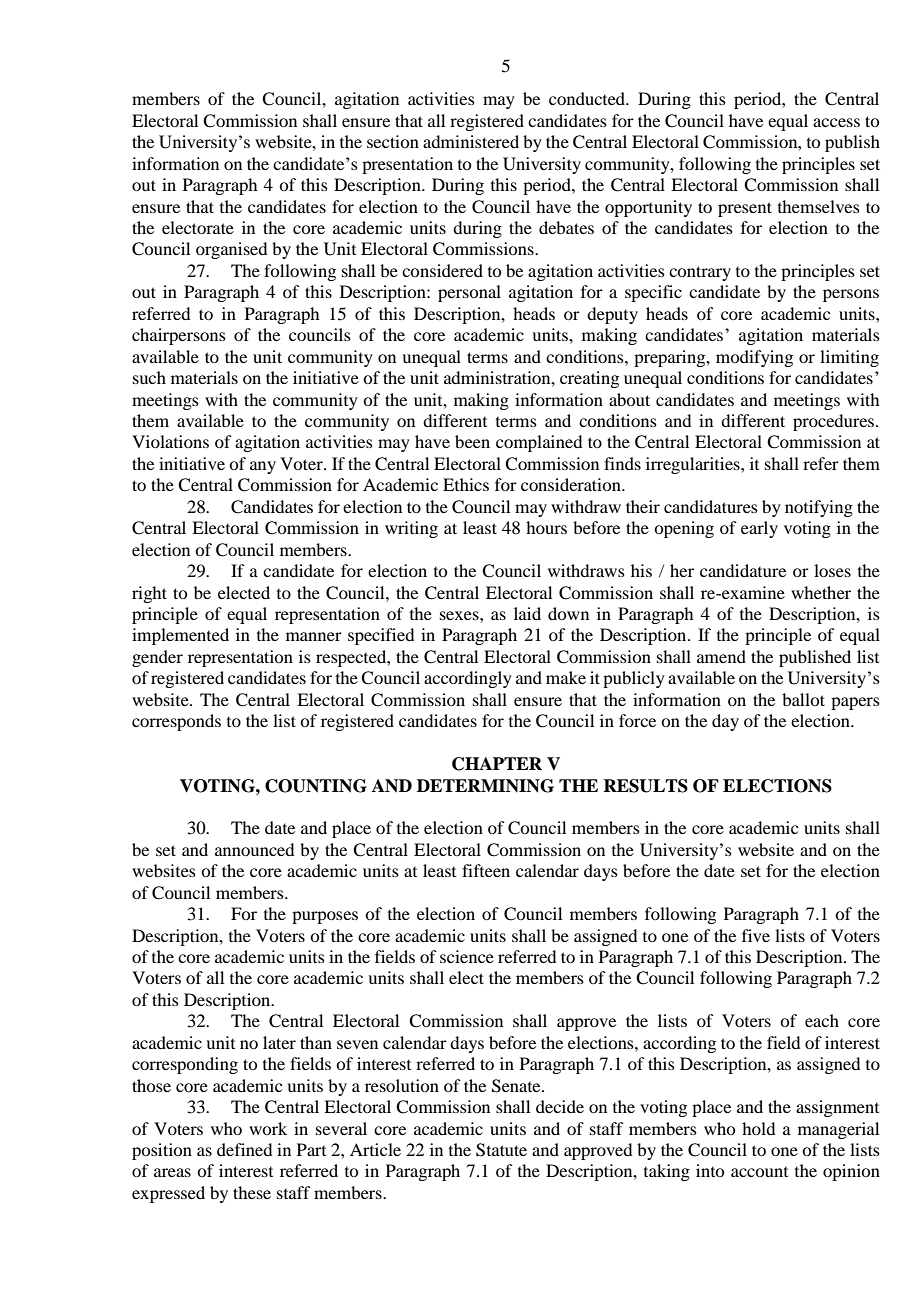 The width and height of the page is (924, 1308). I want to click on organised, so click(231, 250).
